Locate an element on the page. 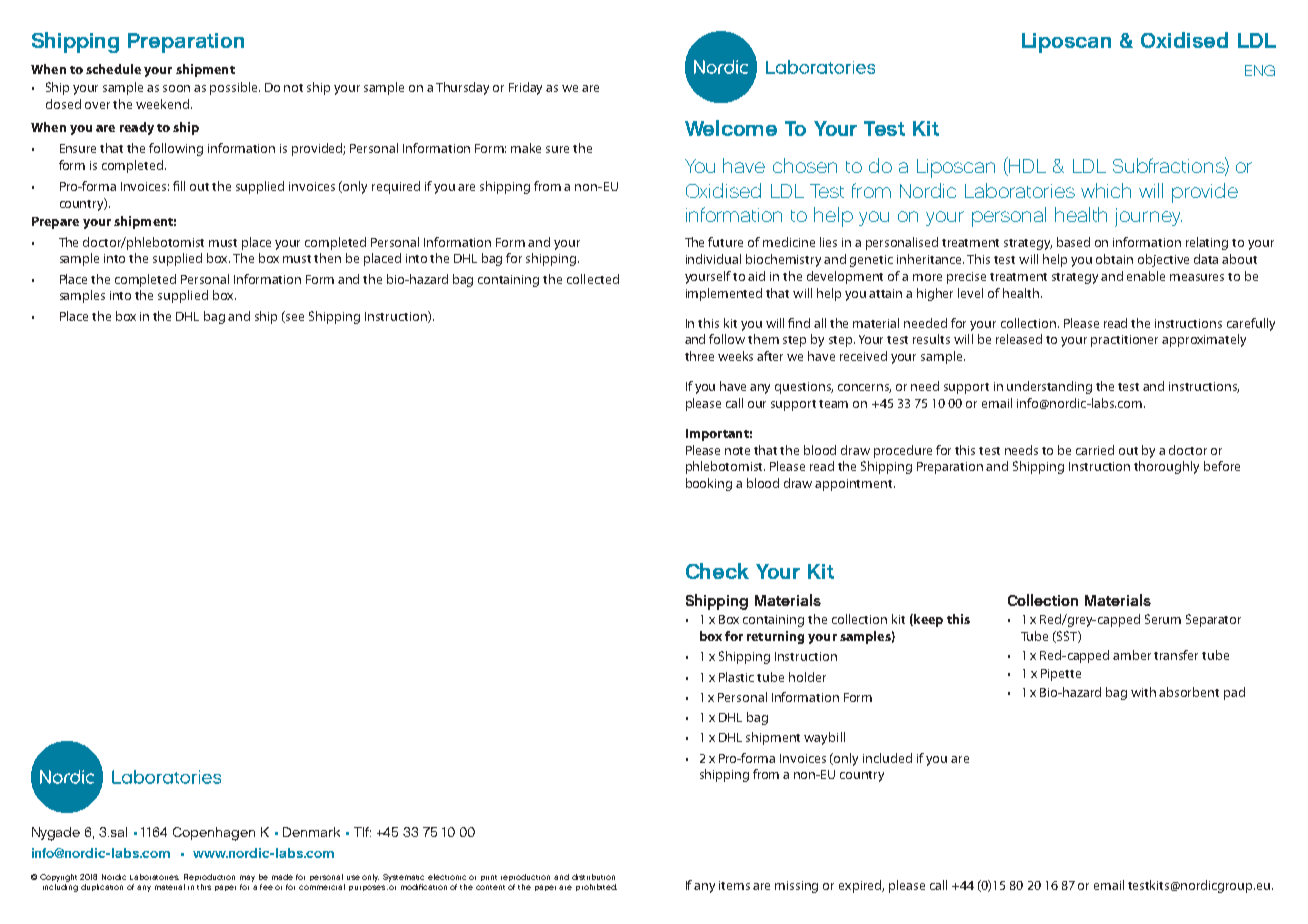  amber is located at coordinates (1132, 655).
